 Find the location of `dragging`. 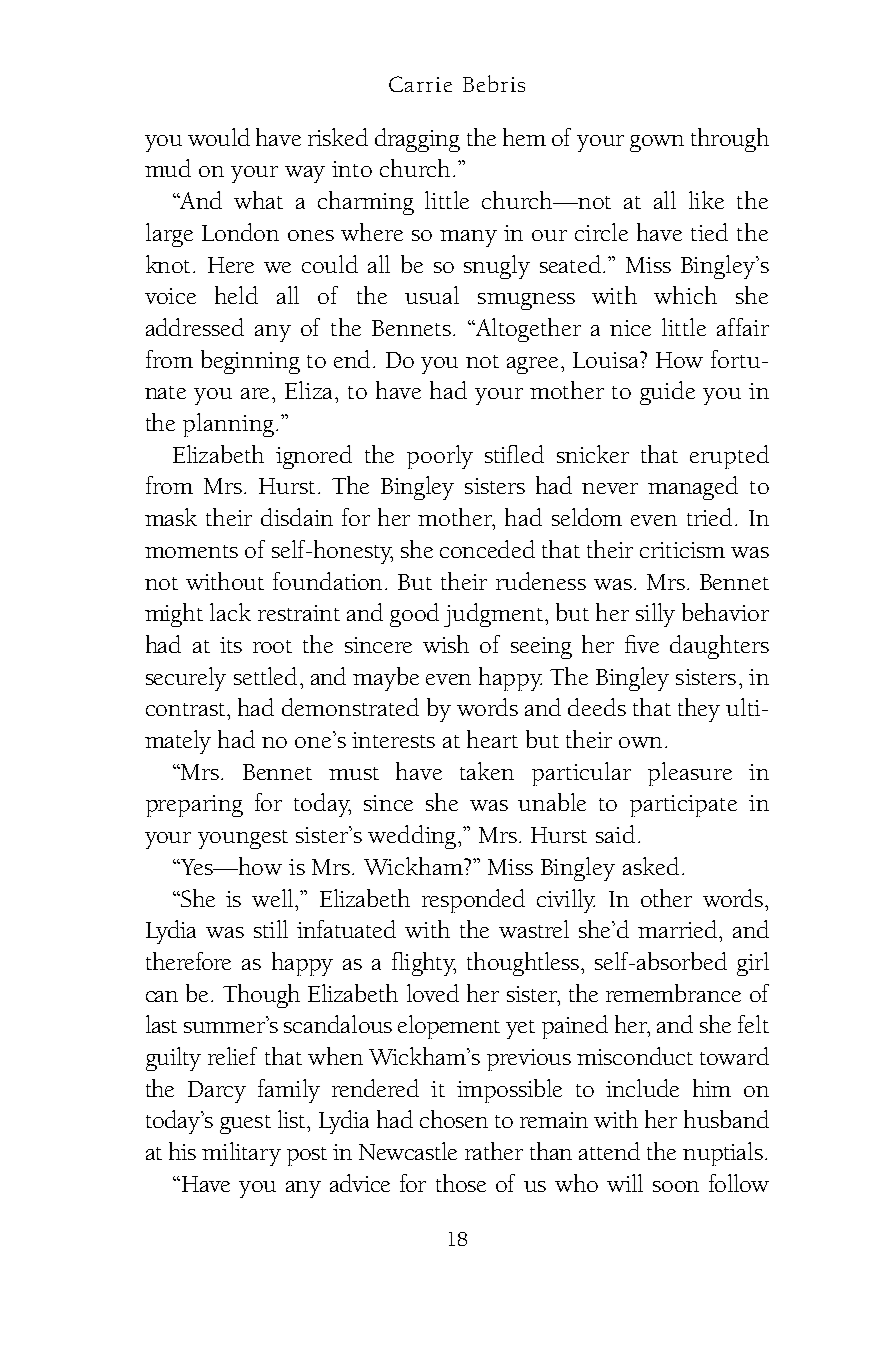

dragging is located at coordinates (417, 140).
